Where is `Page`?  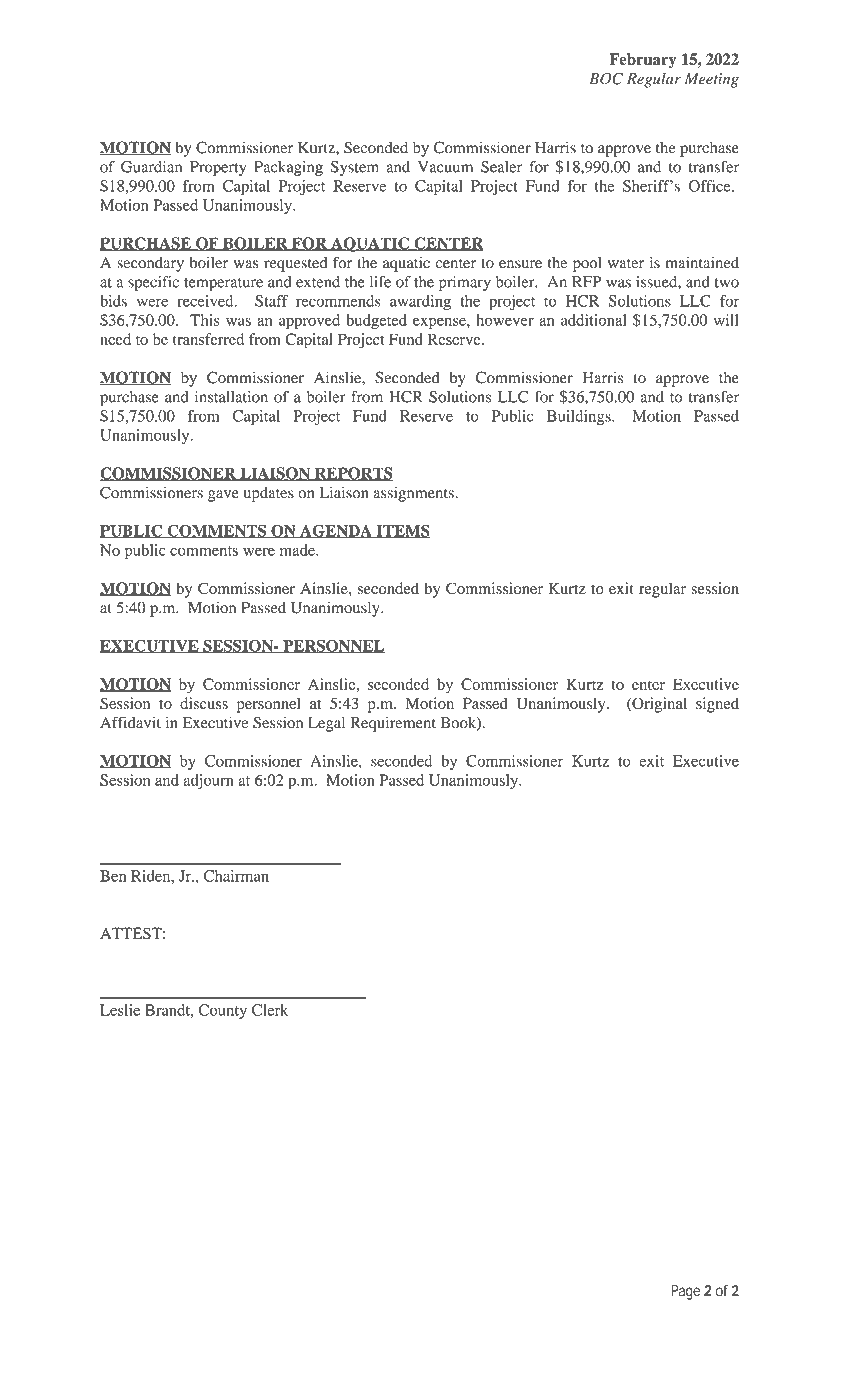
Page is located at coordinates (685, 1292).
